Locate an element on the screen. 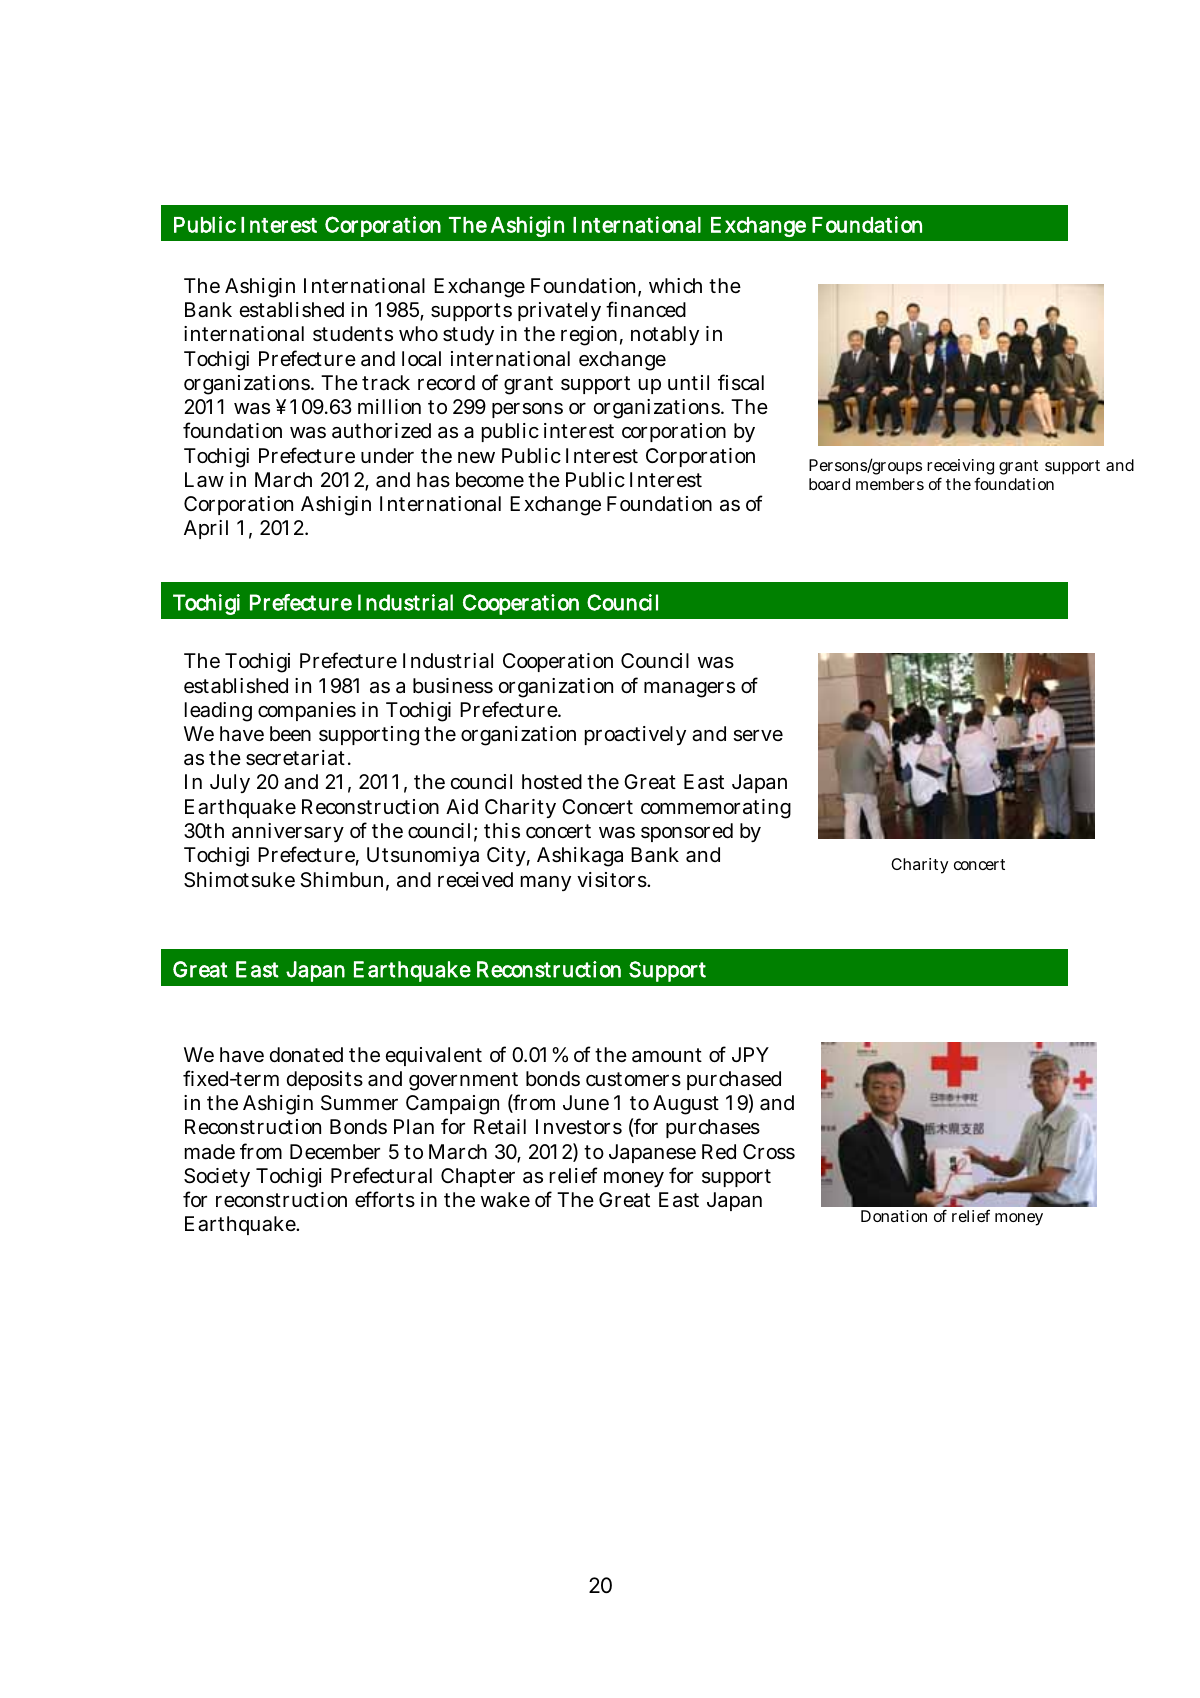 The width and height of the screenshot is (1200, 1698). amount is located at coordinates (667, 1055).
